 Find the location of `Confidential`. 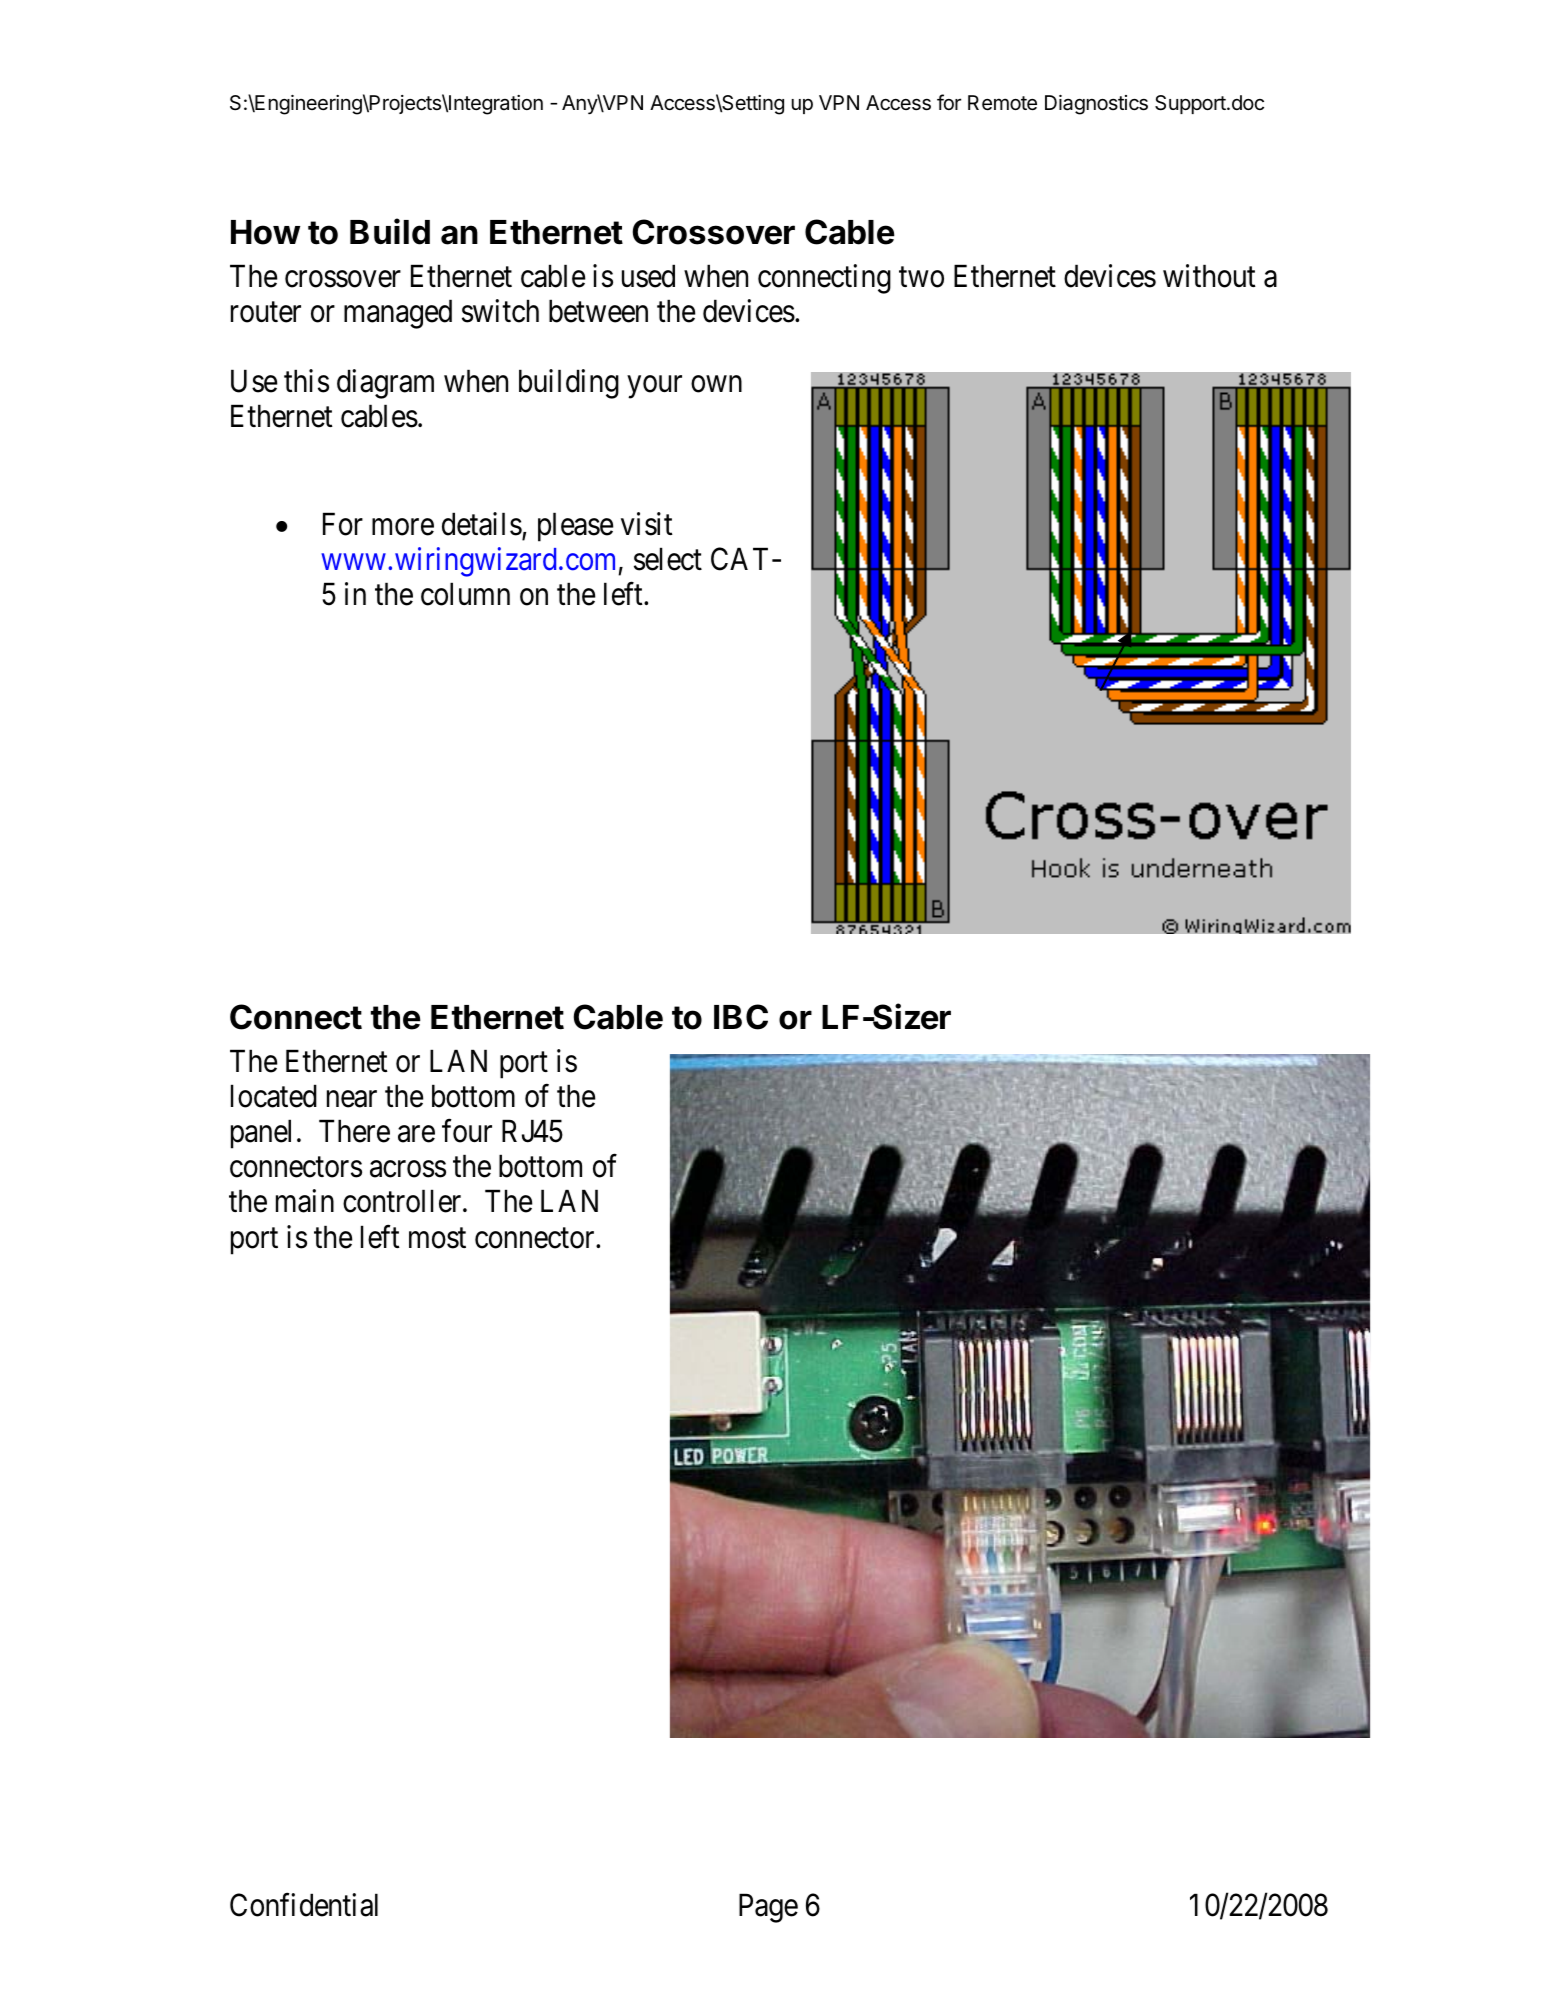

Confidential is located at coordinates (304, 1905).
